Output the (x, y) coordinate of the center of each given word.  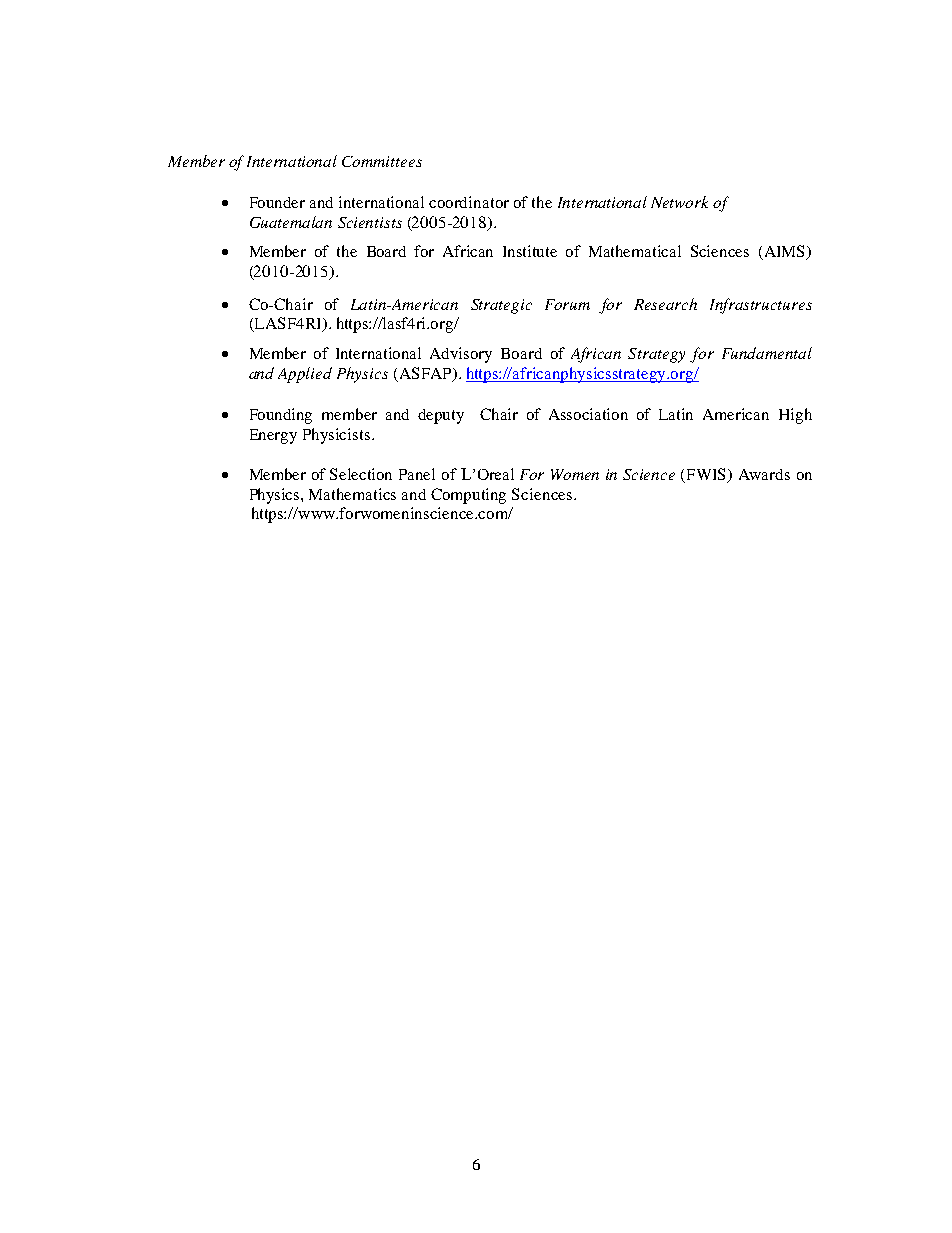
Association (588, 414)
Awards (764, 474)
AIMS (784, 252)
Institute (530, 251)
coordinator (469, 202)
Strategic (501, 306)
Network (679, 202)
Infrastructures (761, 306)
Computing (468, 496)
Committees (382, 161)
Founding (281, 416)
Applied (305, 375)
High (795, 416)
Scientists (370, 222)
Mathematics (352, 494)
